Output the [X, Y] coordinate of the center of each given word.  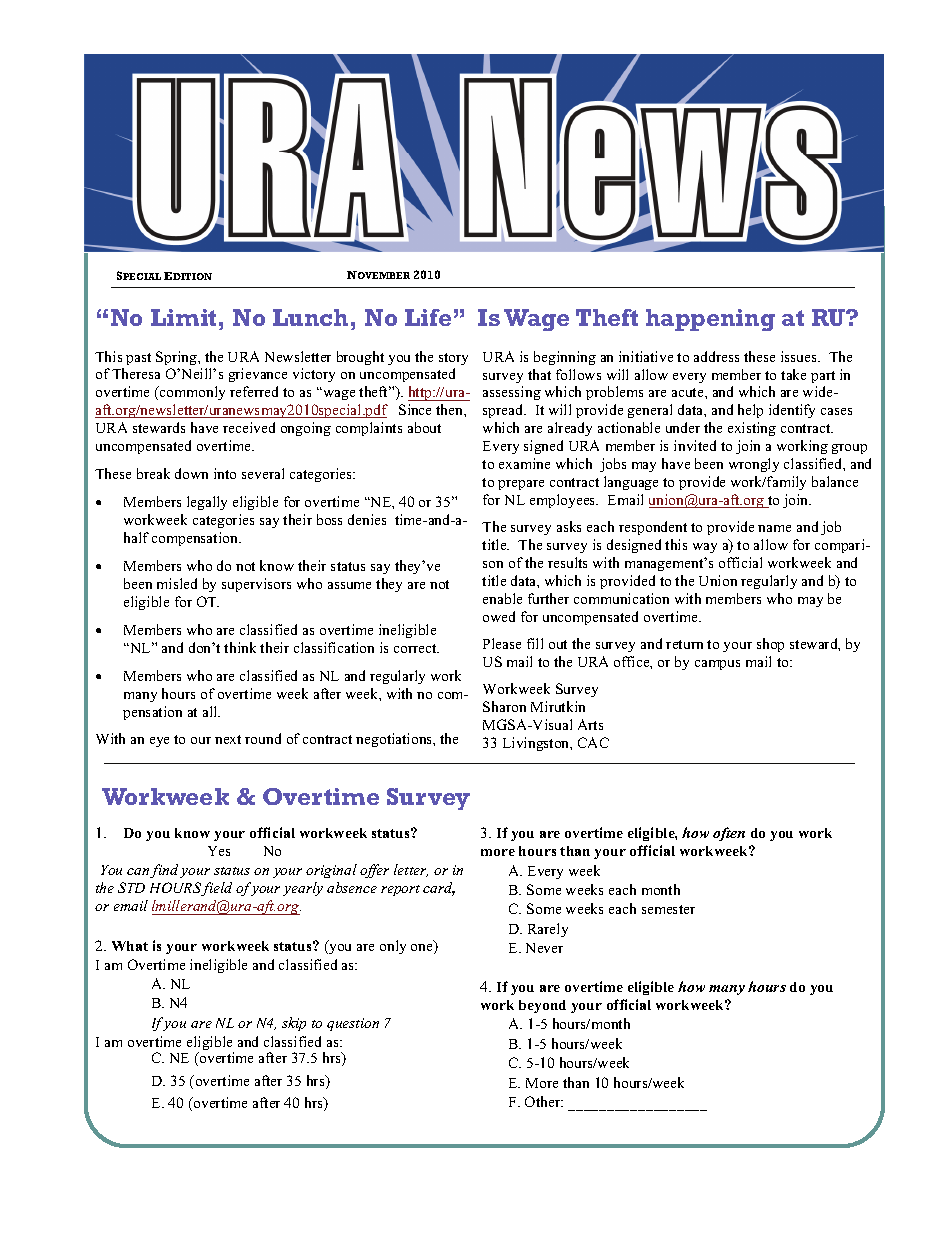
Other [544, 1101]
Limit [183, 317]
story [453, 359]
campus [717, 665]
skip [294, 1024]
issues [800, 356]
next [228, 739]
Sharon [504, 706]
